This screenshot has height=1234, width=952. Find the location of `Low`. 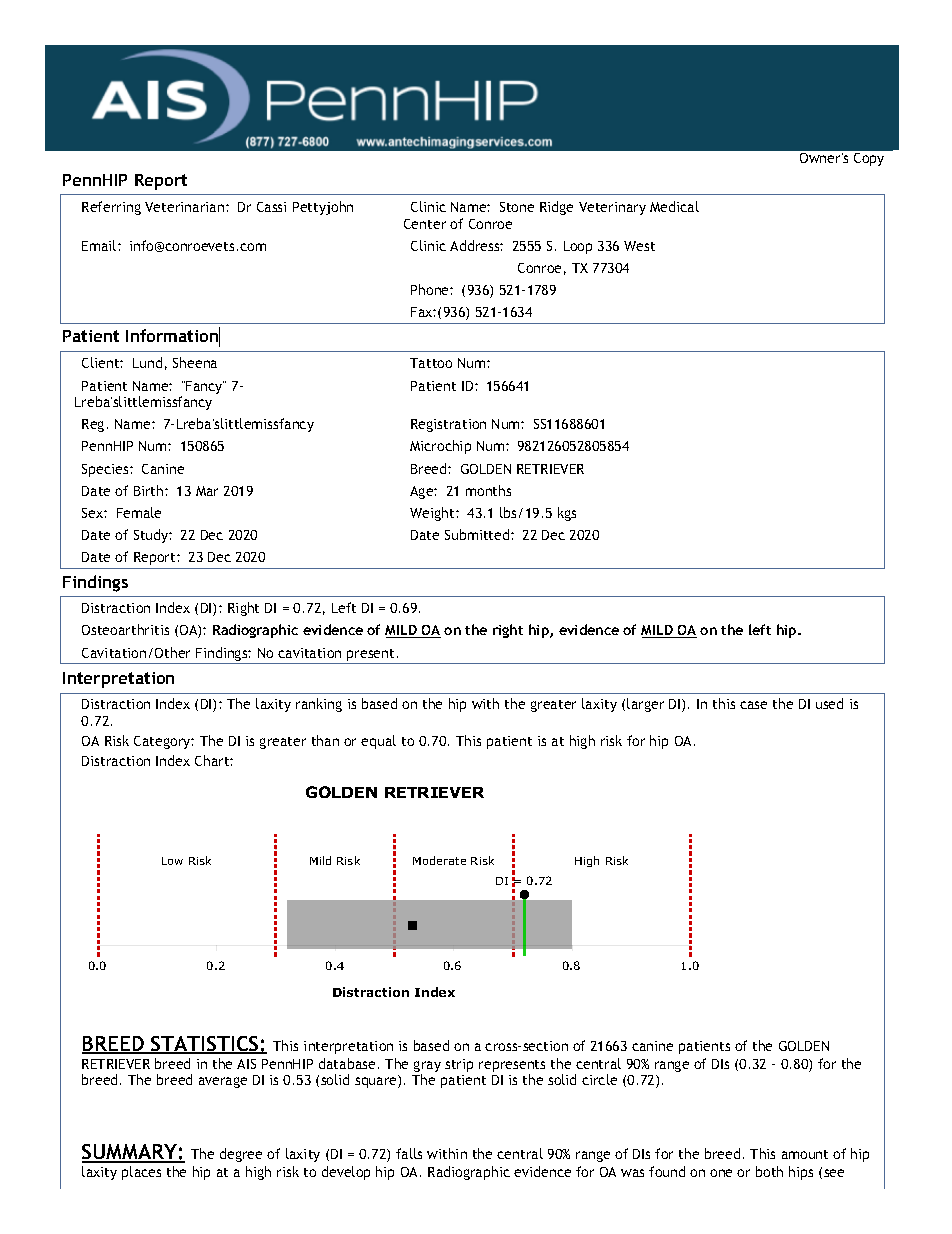

Low is located at coordinates (172, 861).
